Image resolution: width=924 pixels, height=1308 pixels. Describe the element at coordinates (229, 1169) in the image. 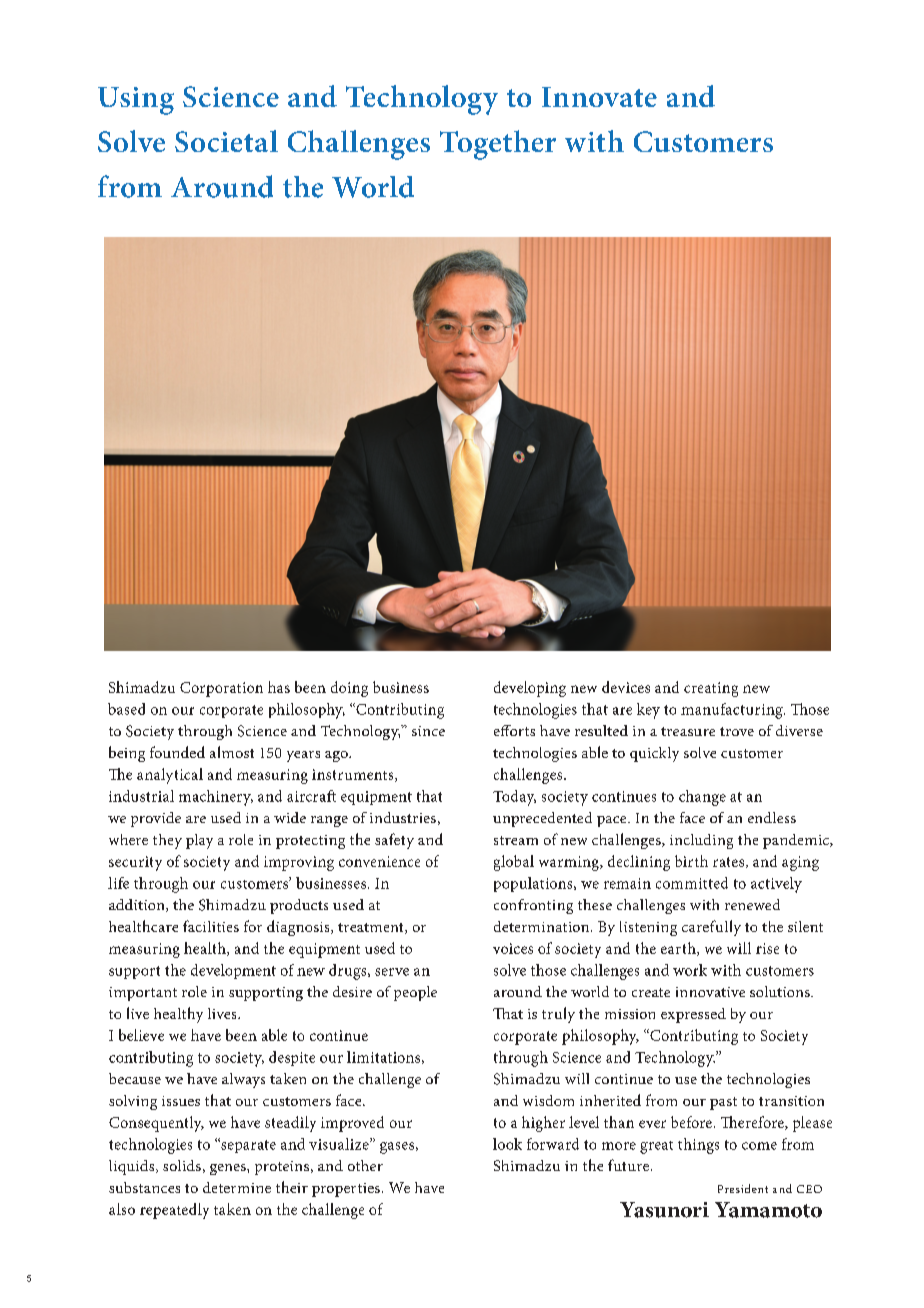

I see `genes` at that location.
